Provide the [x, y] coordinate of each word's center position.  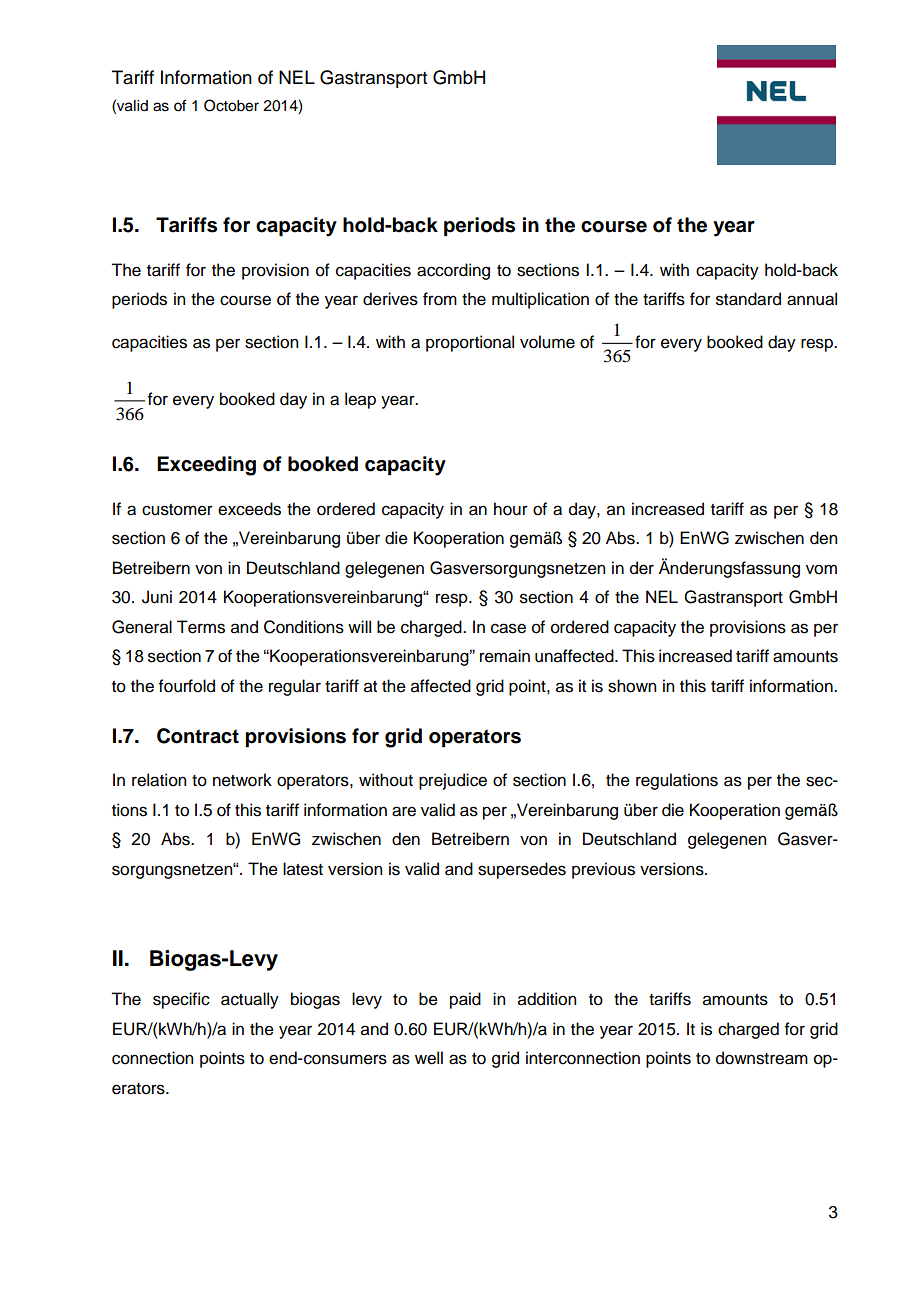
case [508, 628]
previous [603, 870]
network [242, 780]
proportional [470, 343]
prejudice [453, 781]
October [231, 105]
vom [821, 569]
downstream [762, 1058]
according [453, 271]
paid [465, 1000]
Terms [201, 627]
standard [748, 299]
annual [812, 299]
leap [360, 400]
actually [250, 1000]
